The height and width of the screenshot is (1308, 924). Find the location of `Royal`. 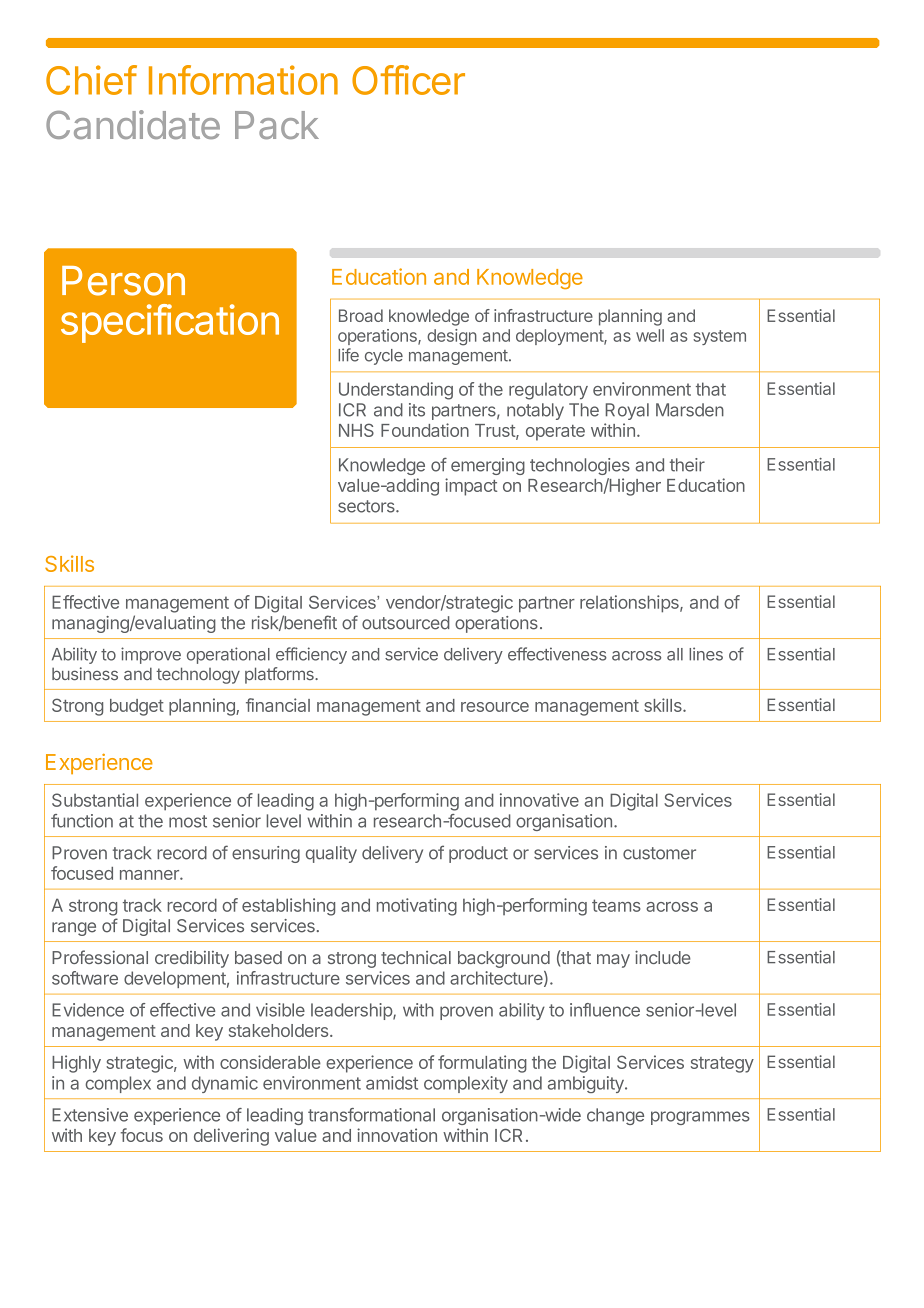

Royal is located at coordinates (627, 411).
